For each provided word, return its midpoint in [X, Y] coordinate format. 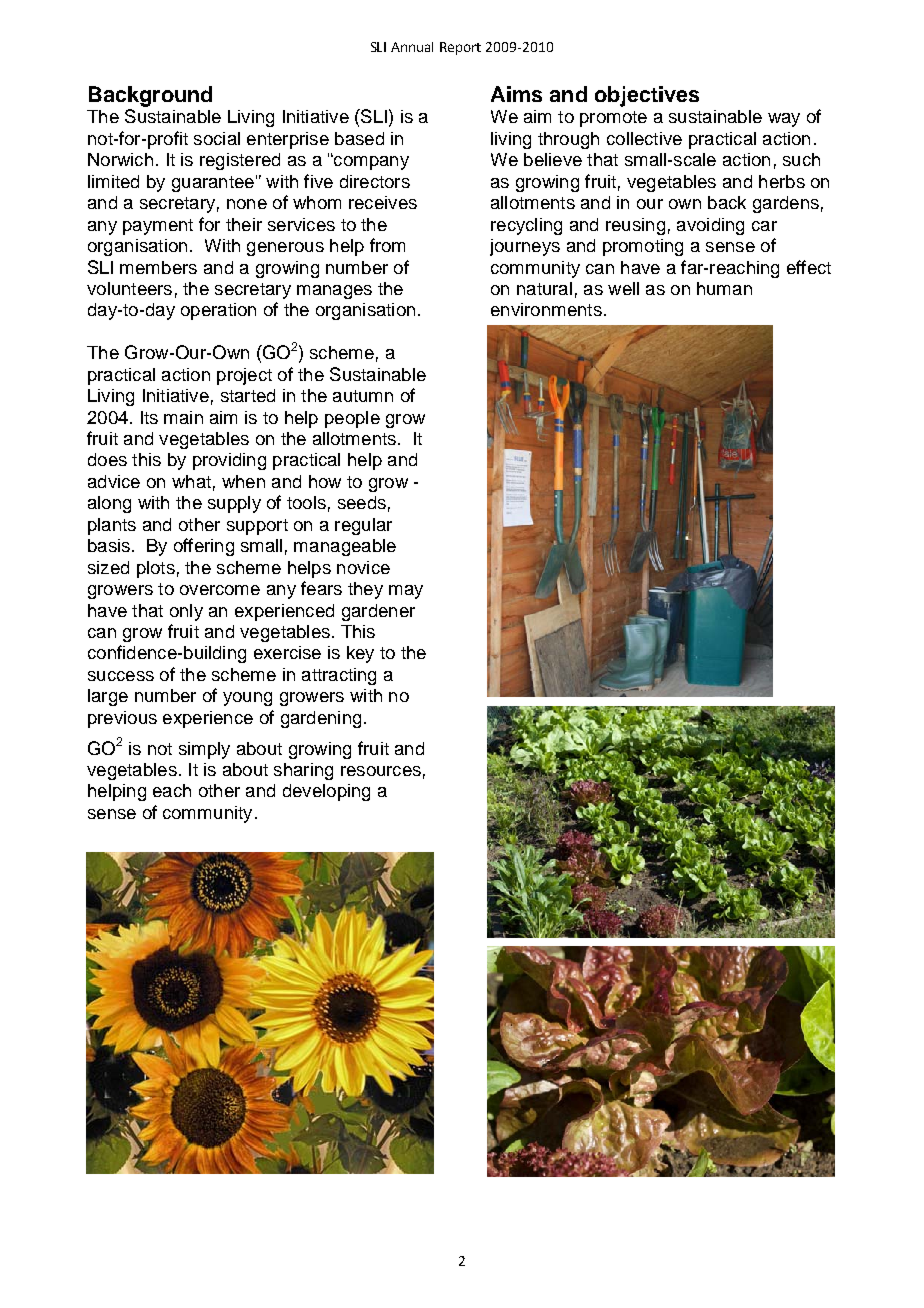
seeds [362, 502]
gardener [378, 612]
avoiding [710, 226]
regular [363, 526]
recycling [526, 226]
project [244, 376]
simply [204, 750]
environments [546, 309]
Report [460, 48]
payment [158, 227]
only [186, 612]
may [406, 592]
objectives [647, 96]
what [191, 481]
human [724, 288]
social [217, 138]
